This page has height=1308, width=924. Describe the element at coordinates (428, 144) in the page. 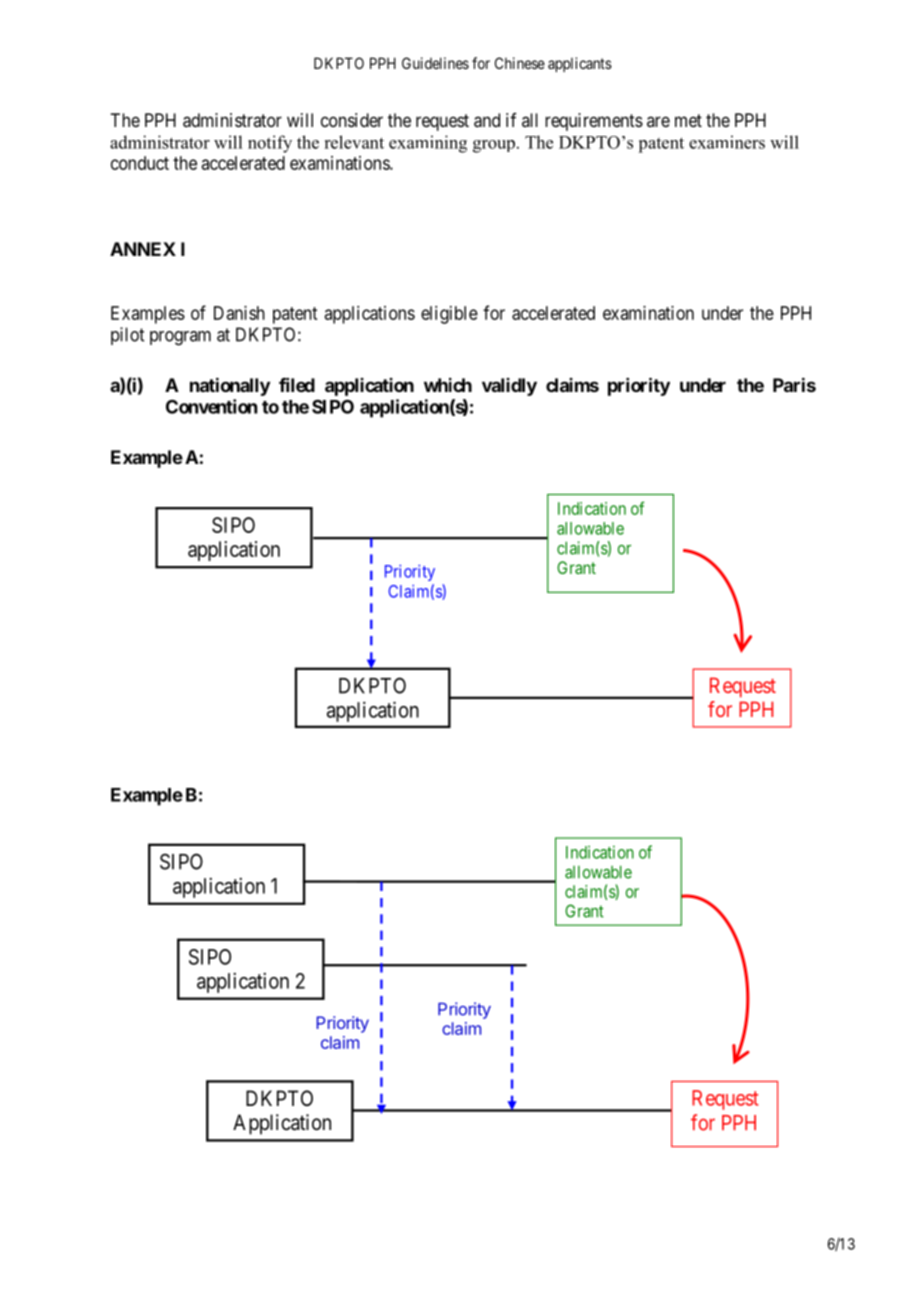

I see `examining` at that location.
